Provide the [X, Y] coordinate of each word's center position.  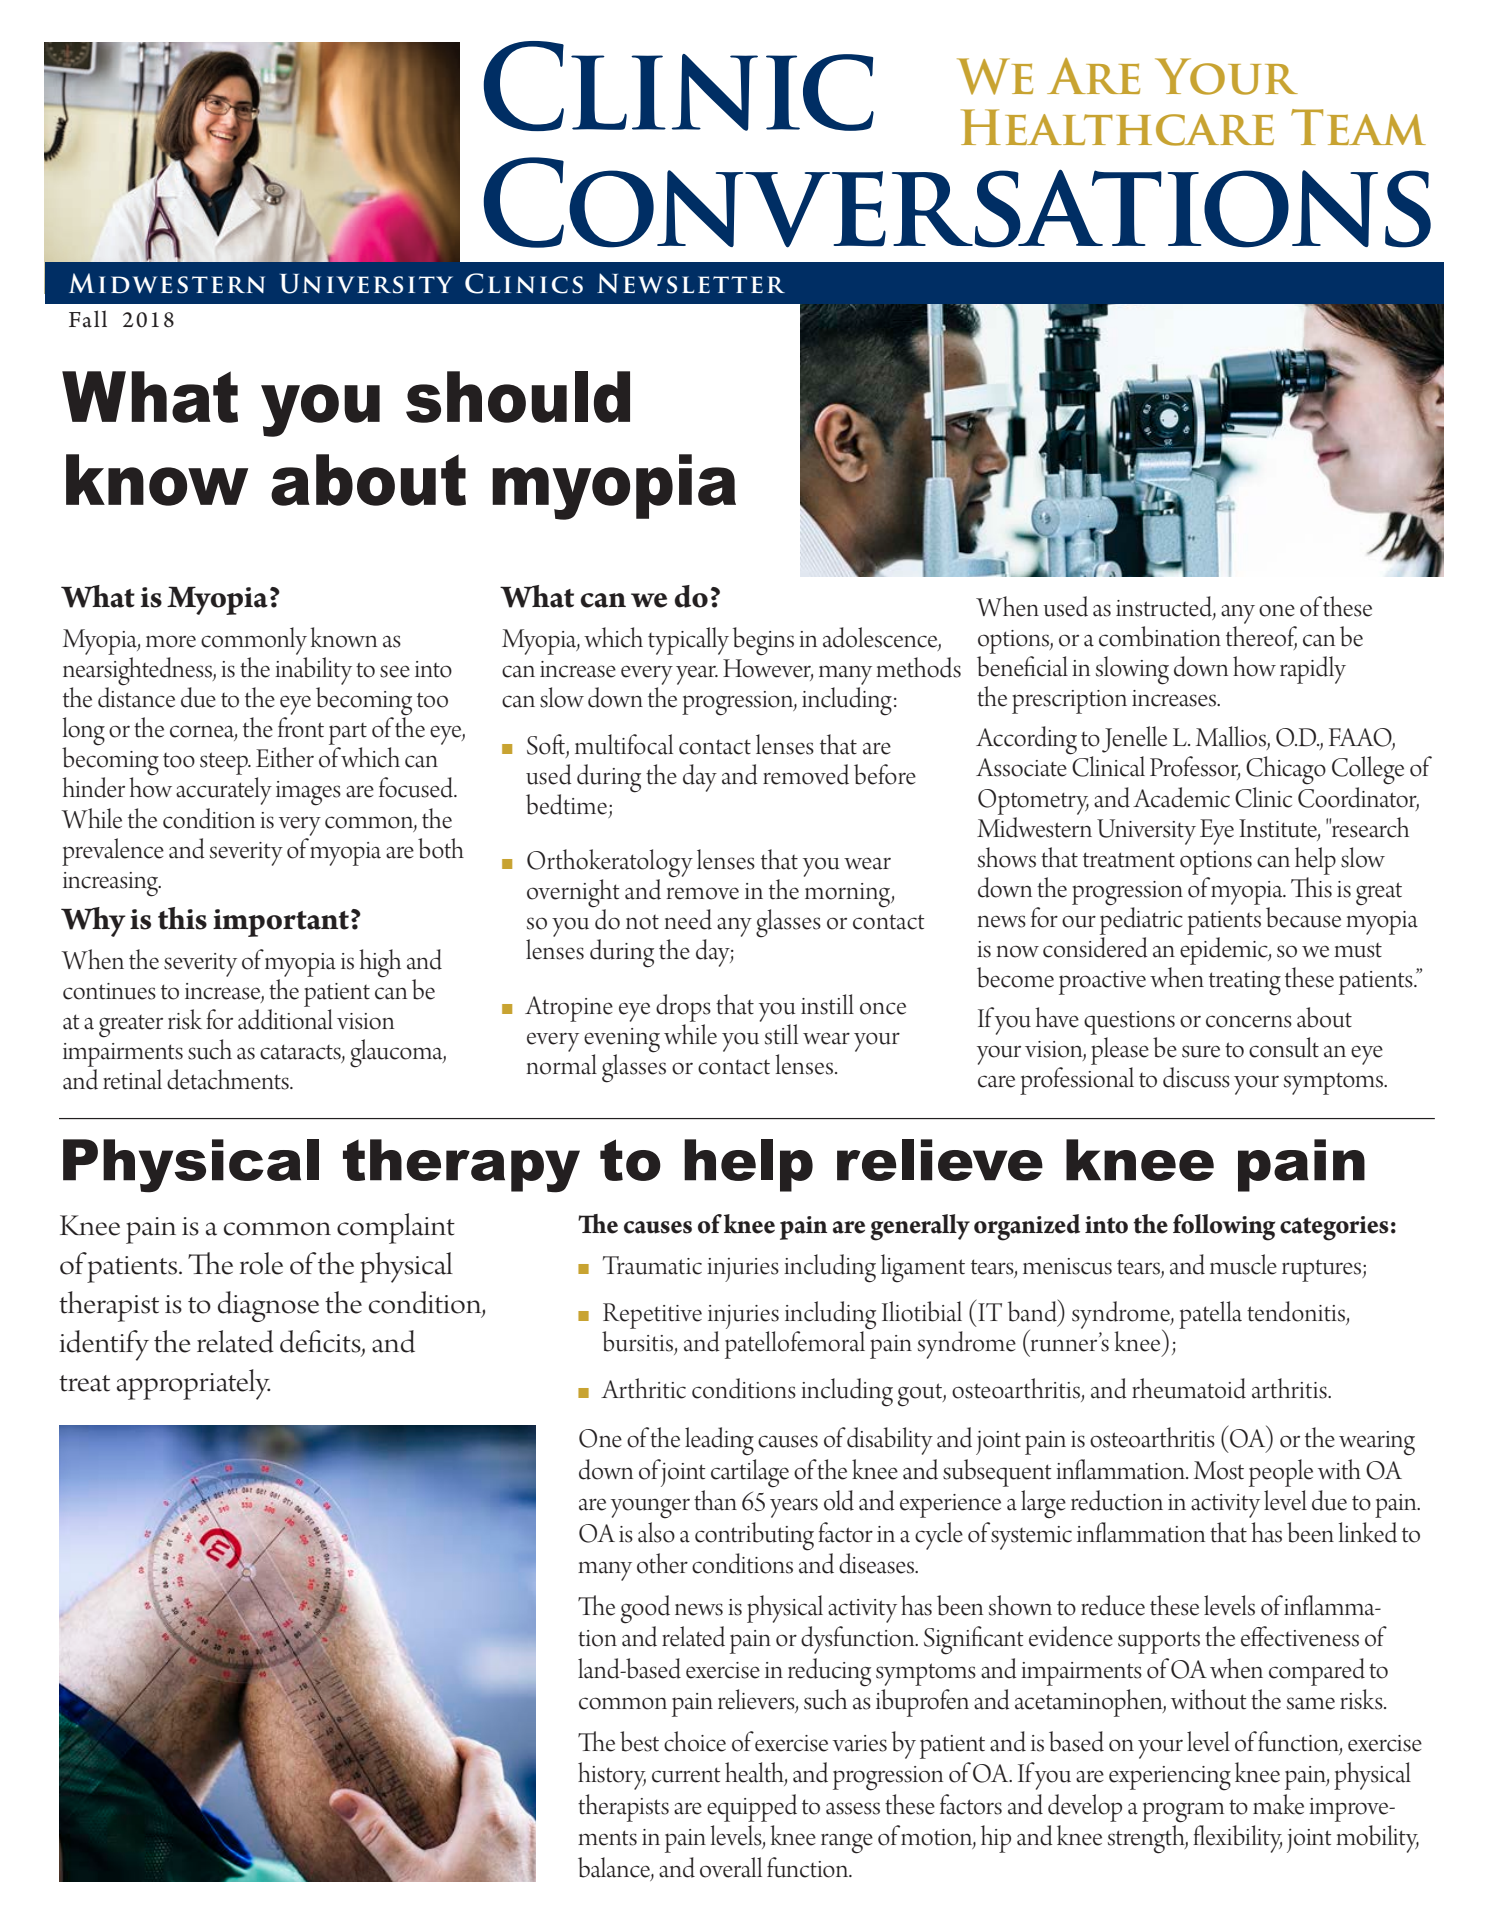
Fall [88, 319]
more [171, 641]
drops [683, 1008]
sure [1201, 1051]
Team [1358, 127]
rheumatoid [1189, 1388]
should [518, 397]
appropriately [193, 1384]
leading [719, 1441]
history [612, 1776]
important [281, 923]
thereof [1261, 637]
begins [763, 641]
